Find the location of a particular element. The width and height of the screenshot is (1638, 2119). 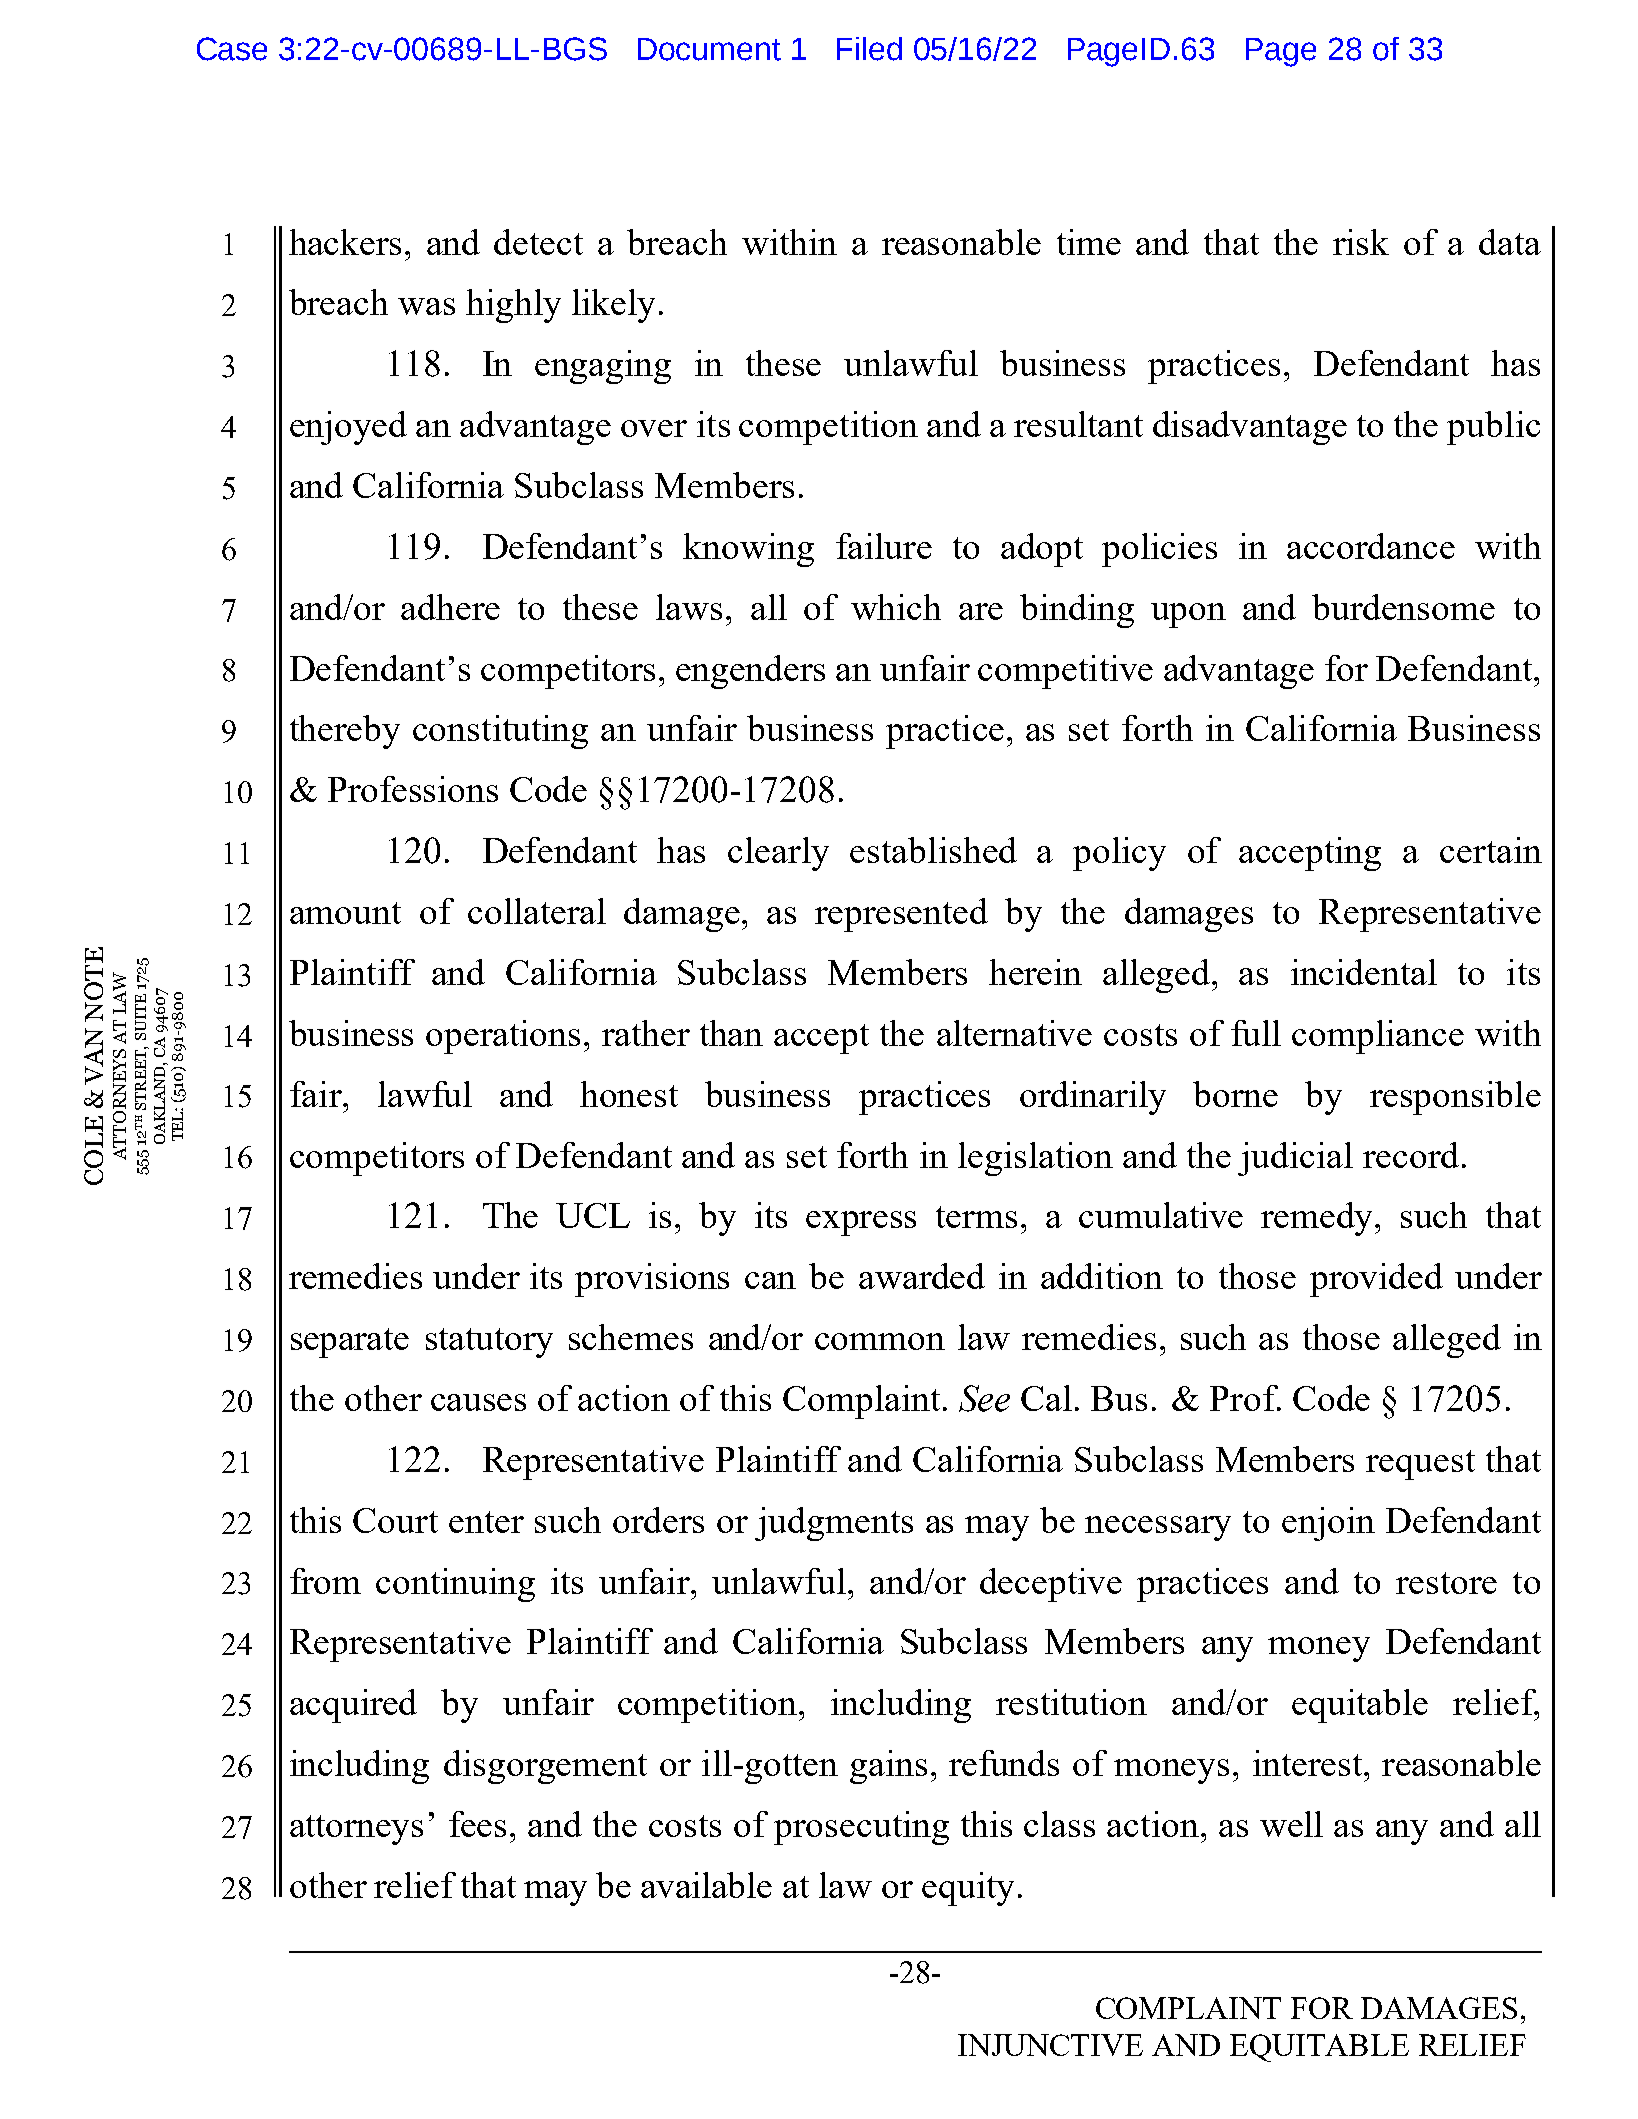

Case is located at coordinates (232, 49).
